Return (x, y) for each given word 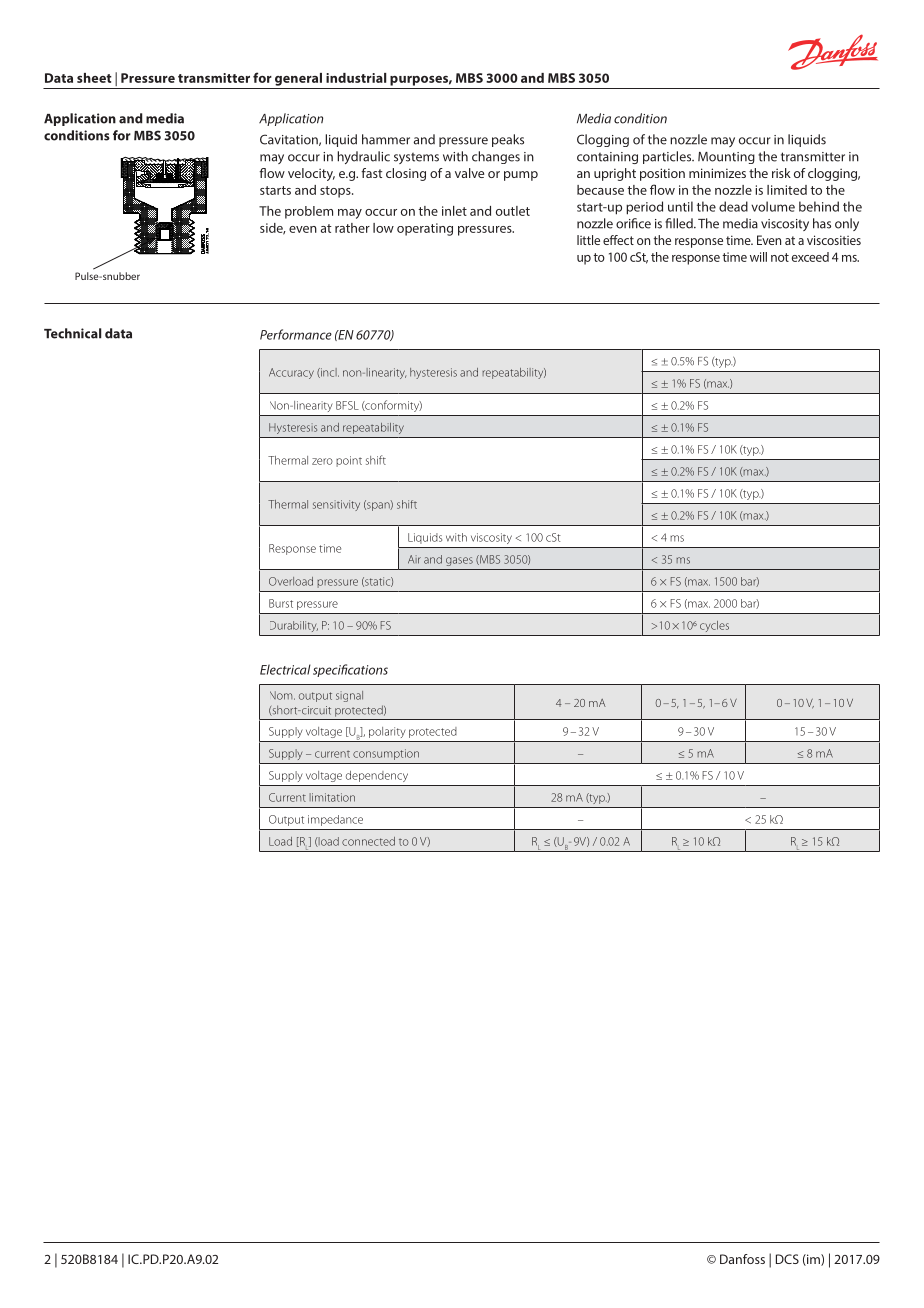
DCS (787, 1259)
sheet (94, 78)
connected (368, 841)
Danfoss (742, 1259)
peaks (508, 140)
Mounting (726, 158)
